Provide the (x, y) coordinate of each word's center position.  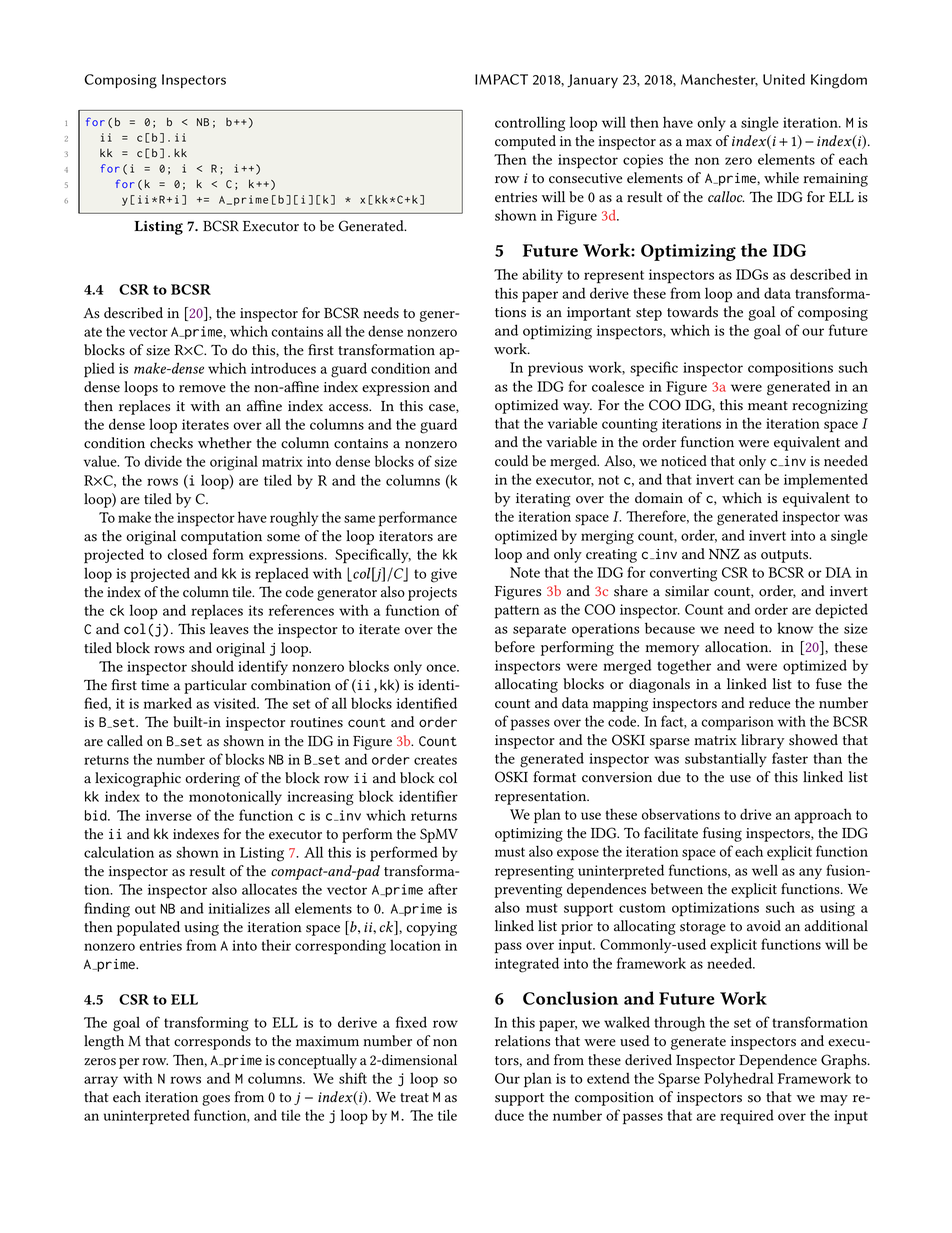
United (784, 79)
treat (414, 1098)
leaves (229, 629)
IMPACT (501, 79)
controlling (530, 124)
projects (432, 594)
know (795, 628)
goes (216, 1100)
